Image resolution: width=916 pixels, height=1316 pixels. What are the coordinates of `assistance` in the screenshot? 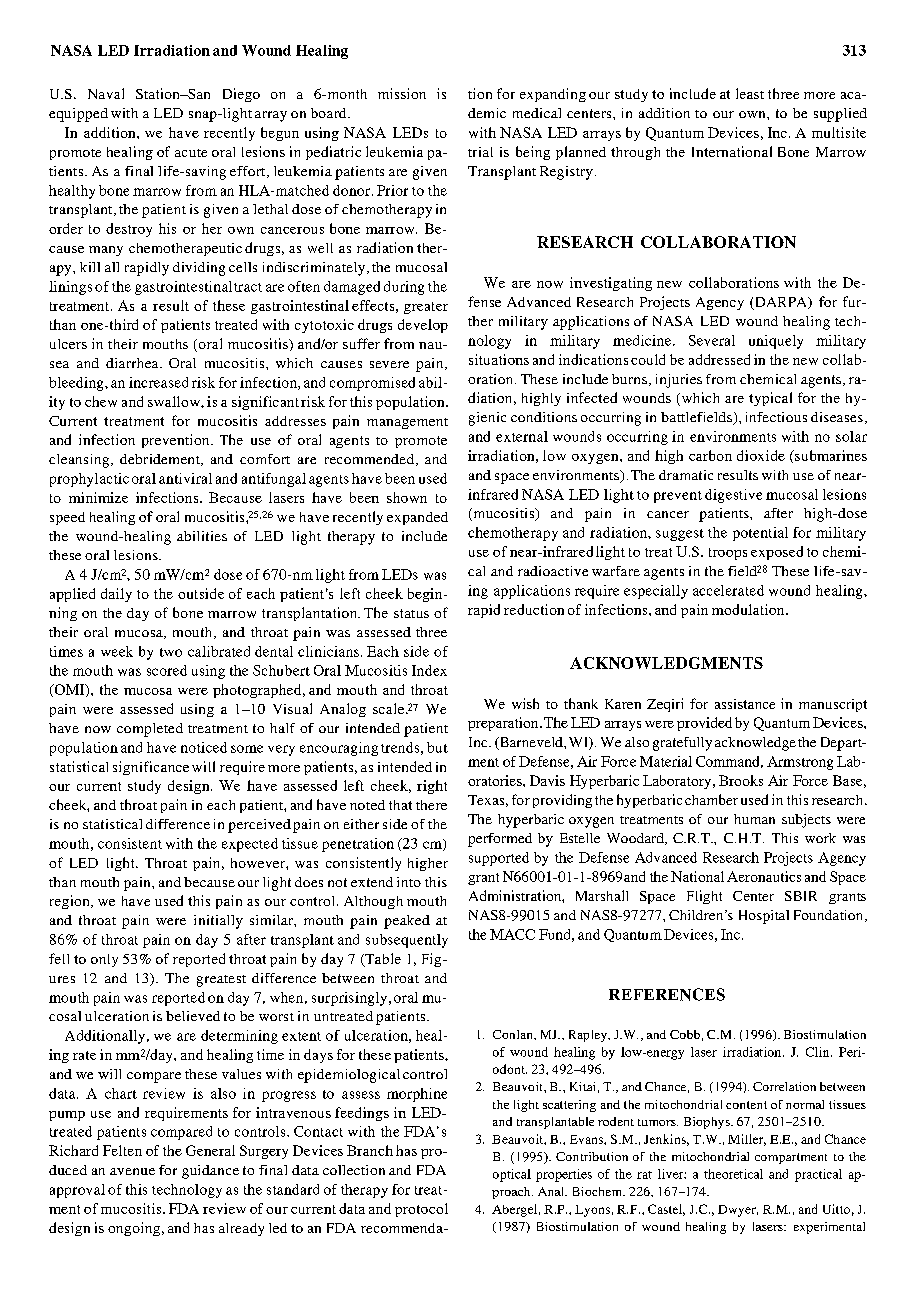 It's located at (745, 704).
